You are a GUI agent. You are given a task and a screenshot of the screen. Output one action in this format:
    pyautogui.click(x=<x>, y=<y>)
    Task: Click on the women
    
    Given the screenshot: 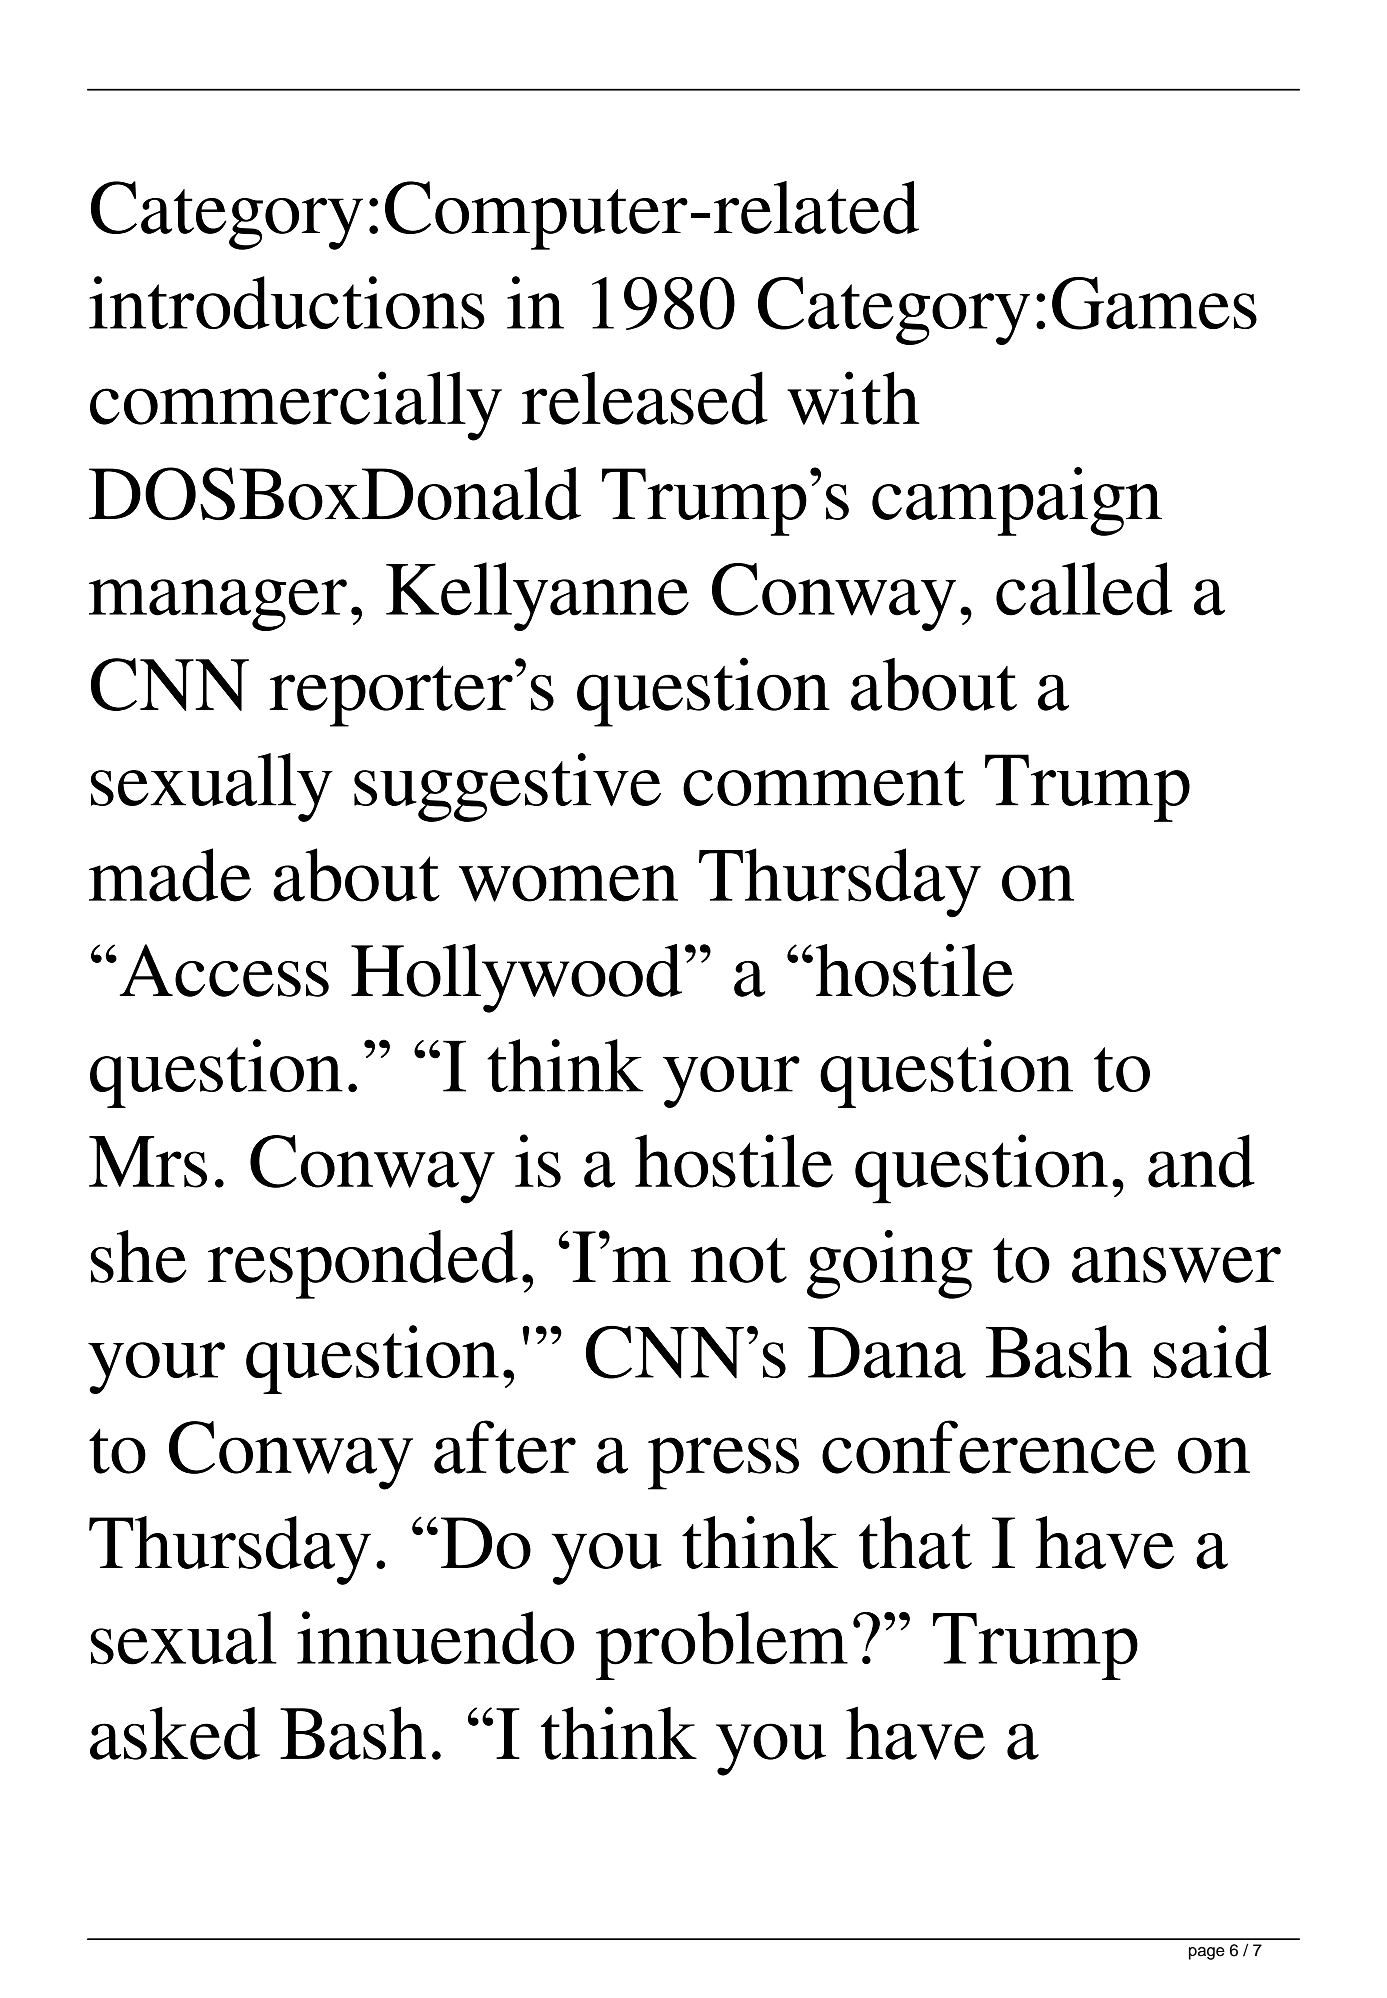 What is the action you would take?
    pyautogui.click(x=568, y=883)
